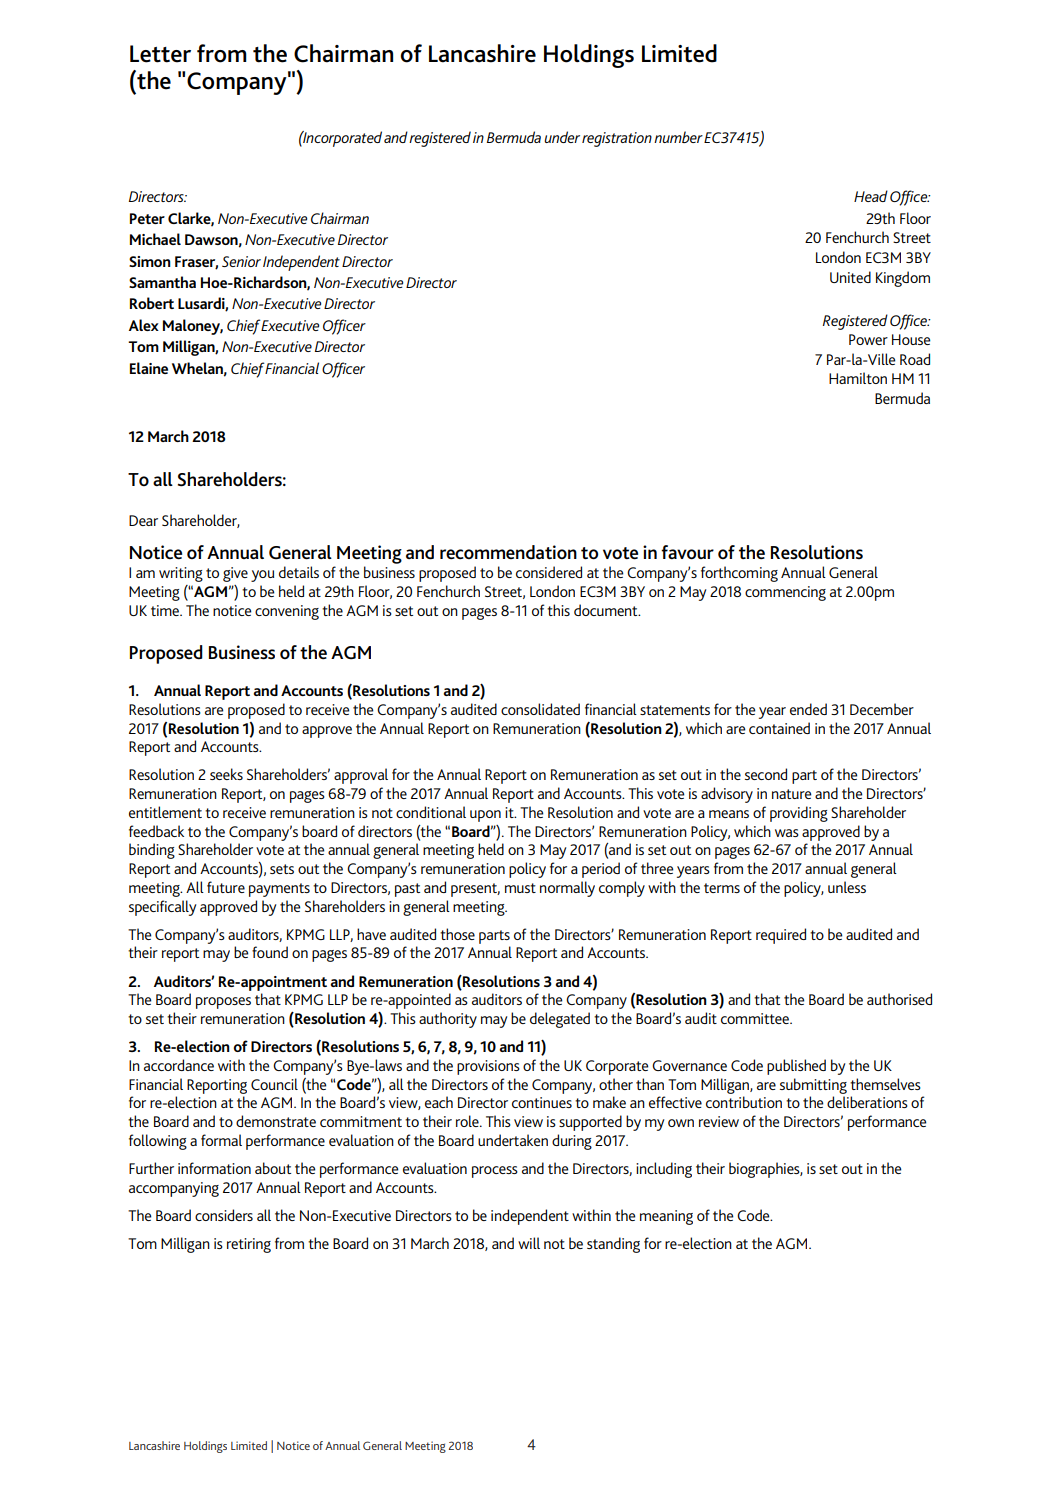  I want to click on considers, so click(224, 1215).
